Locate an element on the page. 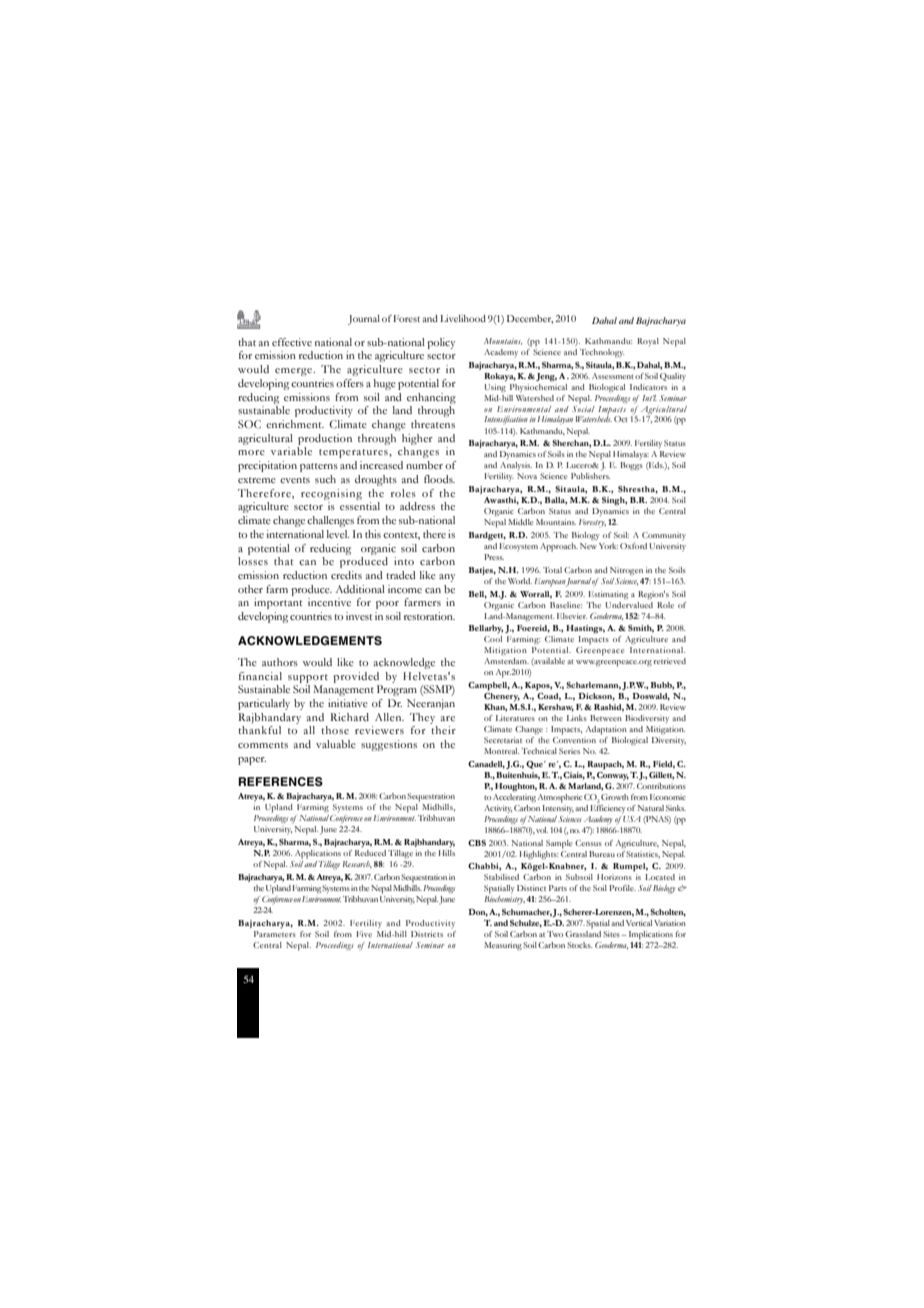  level is located at coordinates (338, 534).
